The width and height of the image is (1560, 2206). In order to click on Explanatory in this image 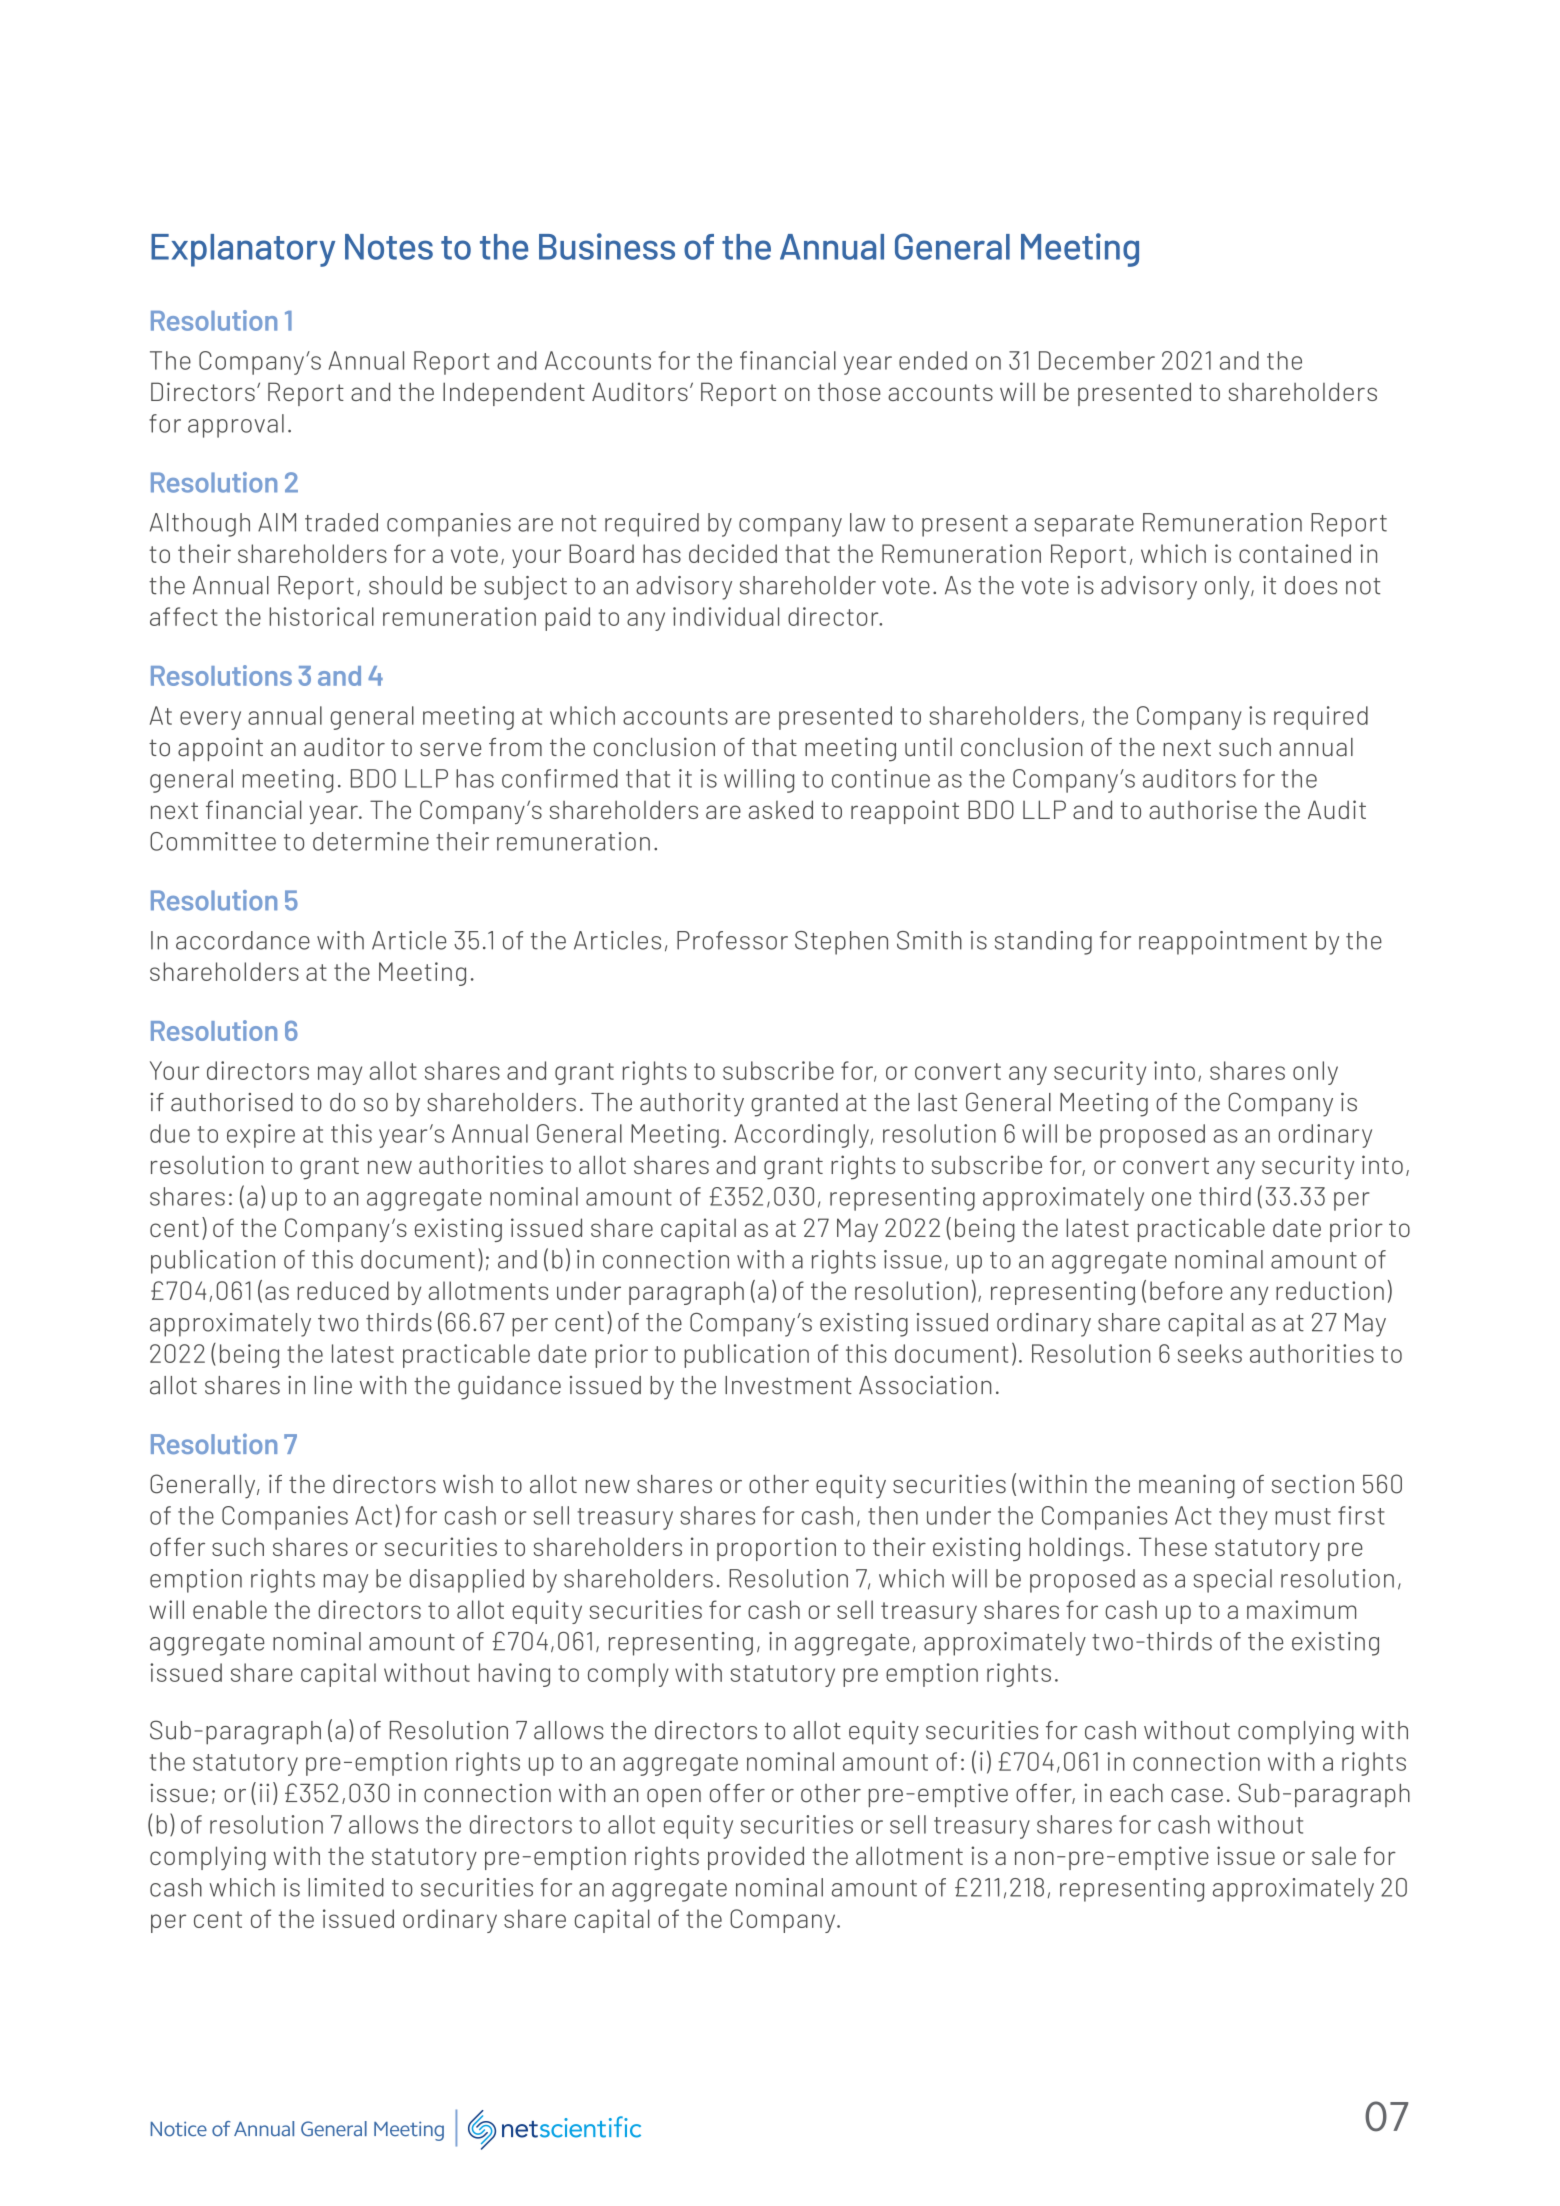, I will do `click(243, 250)`.
